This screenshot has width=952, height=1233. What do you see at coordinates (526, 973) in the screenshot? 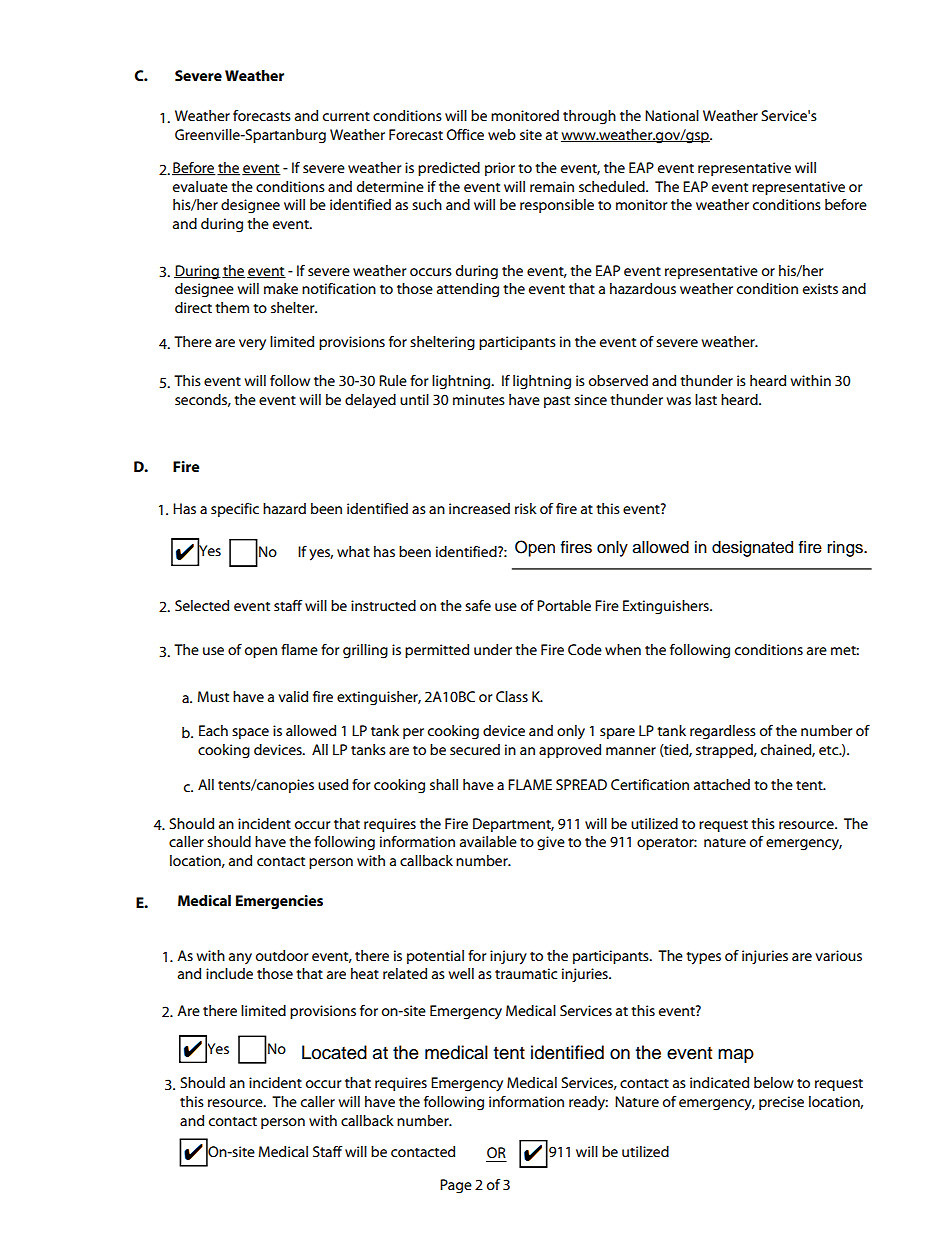
I see `traumatic` at bounding box center [526, 973].
